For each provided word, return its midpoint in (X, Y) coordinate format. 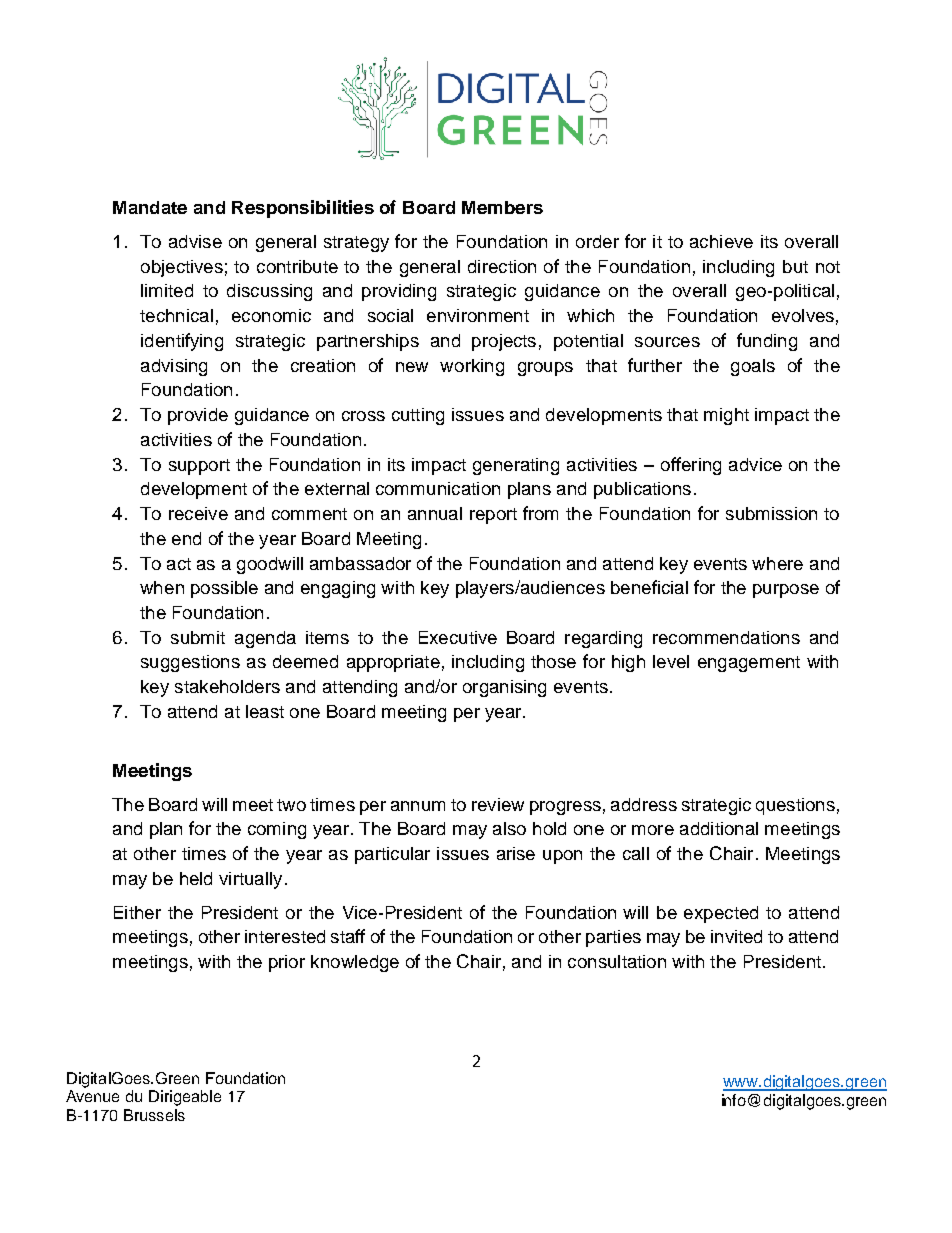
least (265, 711)
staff (348, 936)
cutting (418, 416)
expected (721, 914)
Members (502, 207)
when (162, 587)
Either (137, 912)
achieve (721, 241)
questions (795, 806)
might (726, 416)
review (498, 804)
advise (195, 241)
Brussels (154, 1115)
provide (198, 416)
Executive (458, 637)
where (777, 563)
